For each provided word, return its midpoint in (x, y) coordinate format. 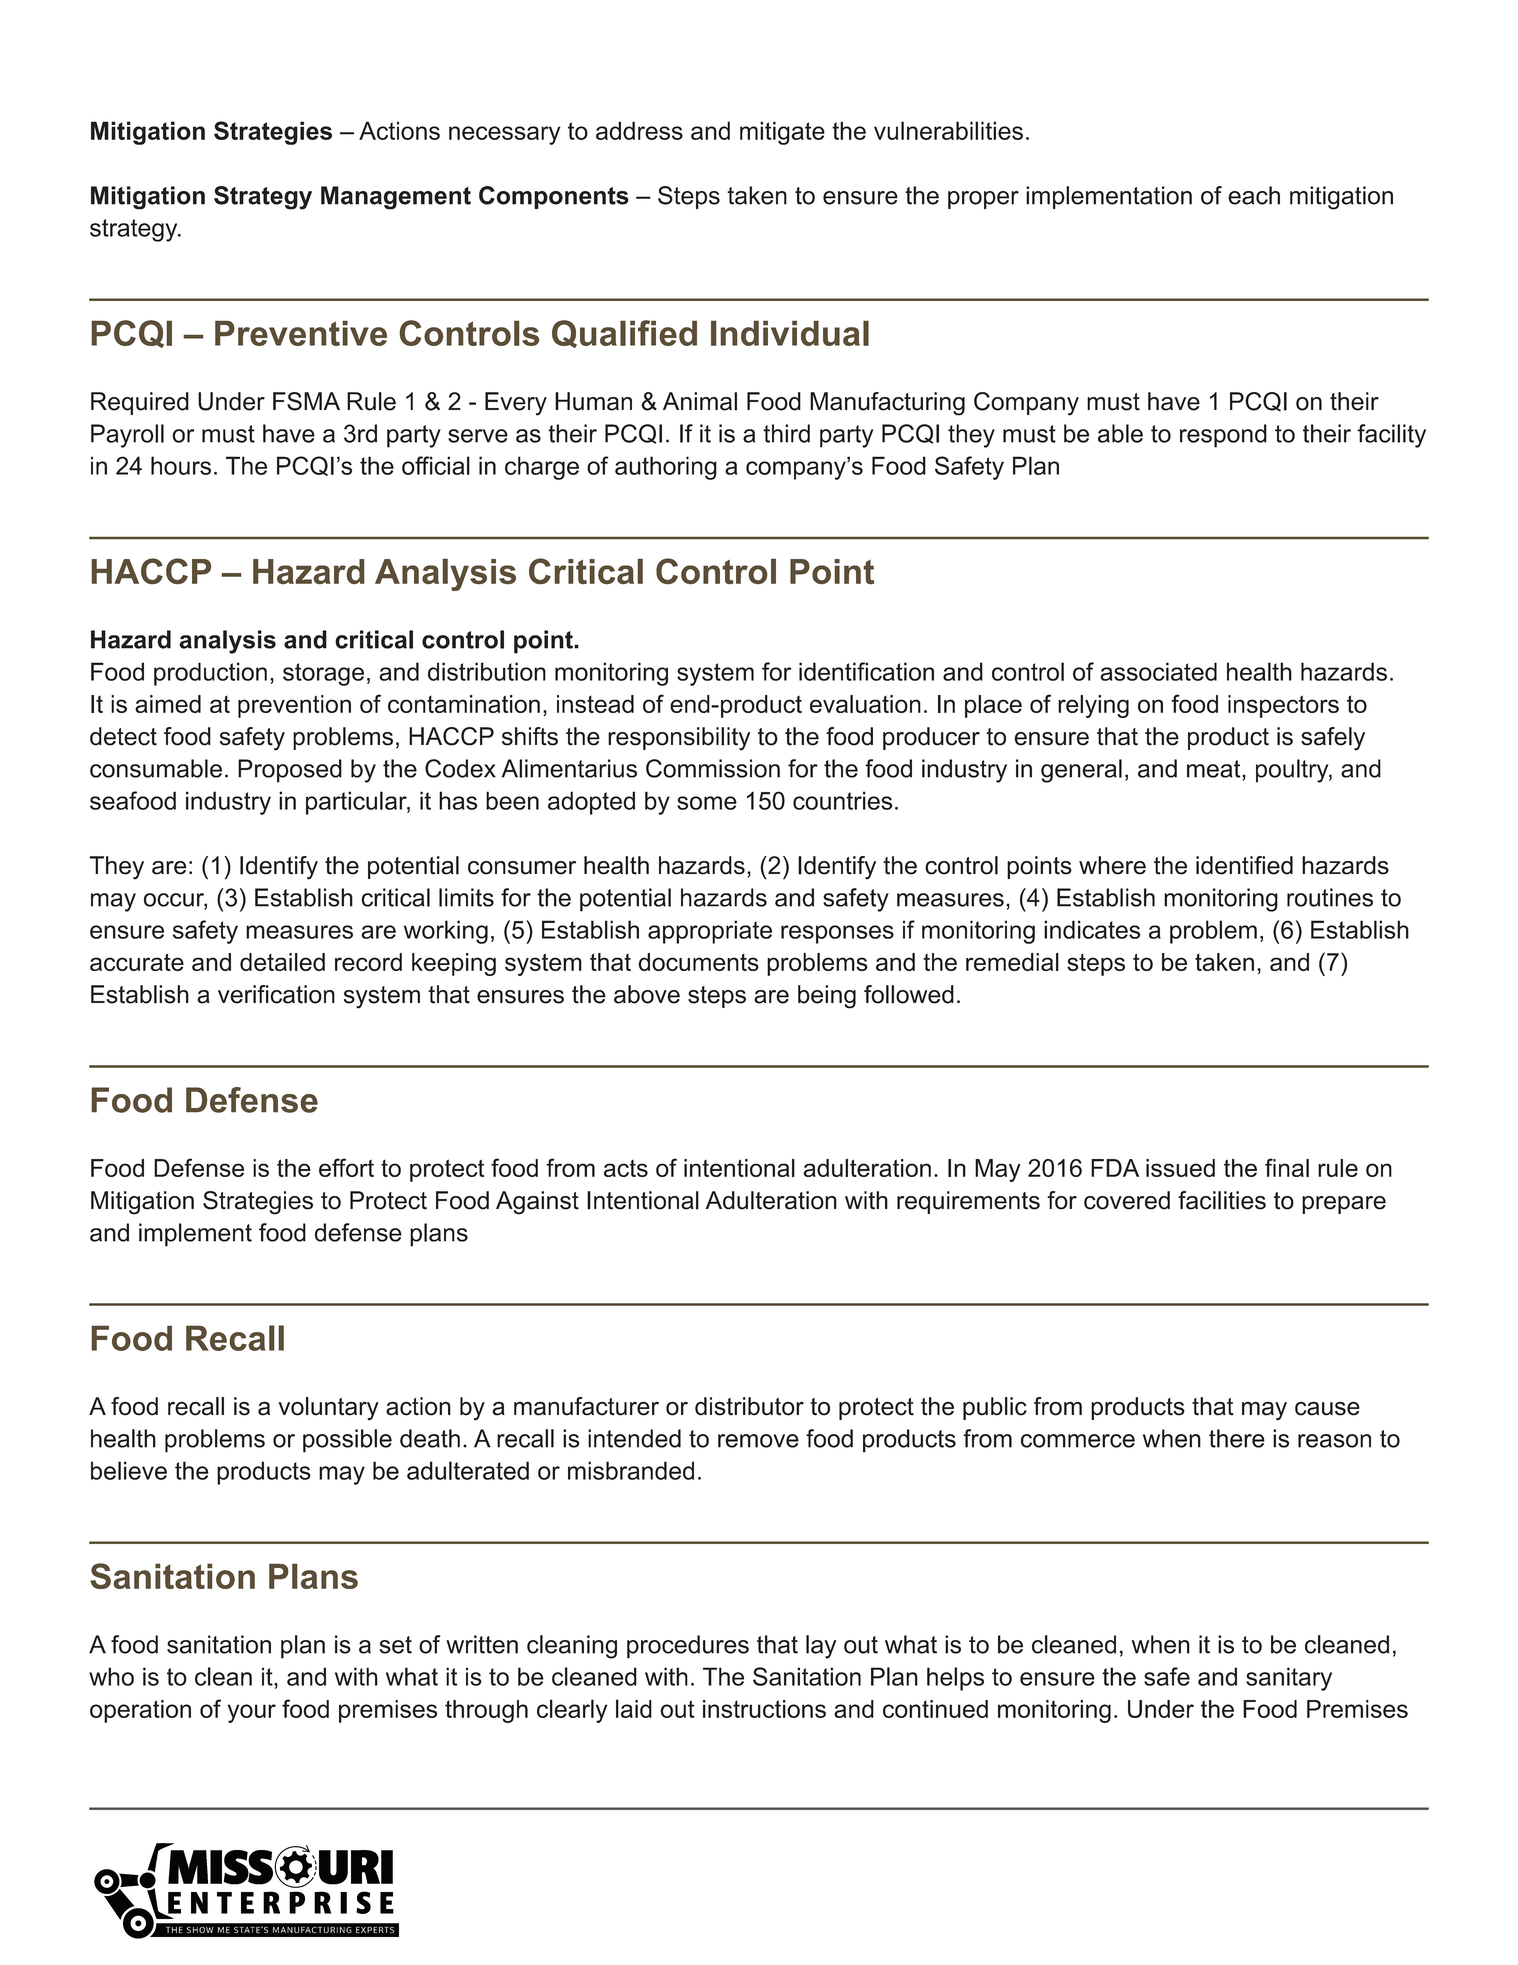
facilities (1222, 1200)
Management (396, 198)
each (1254, 195)
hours (181, 465)
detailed (282, 962)
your (251, 1713)
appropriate (710, 932)
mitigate (782, 133)
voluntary (328, 1409)
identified (1244, 865)
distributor (749, 1406)
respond (1223, 436)
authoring (666, 468)
